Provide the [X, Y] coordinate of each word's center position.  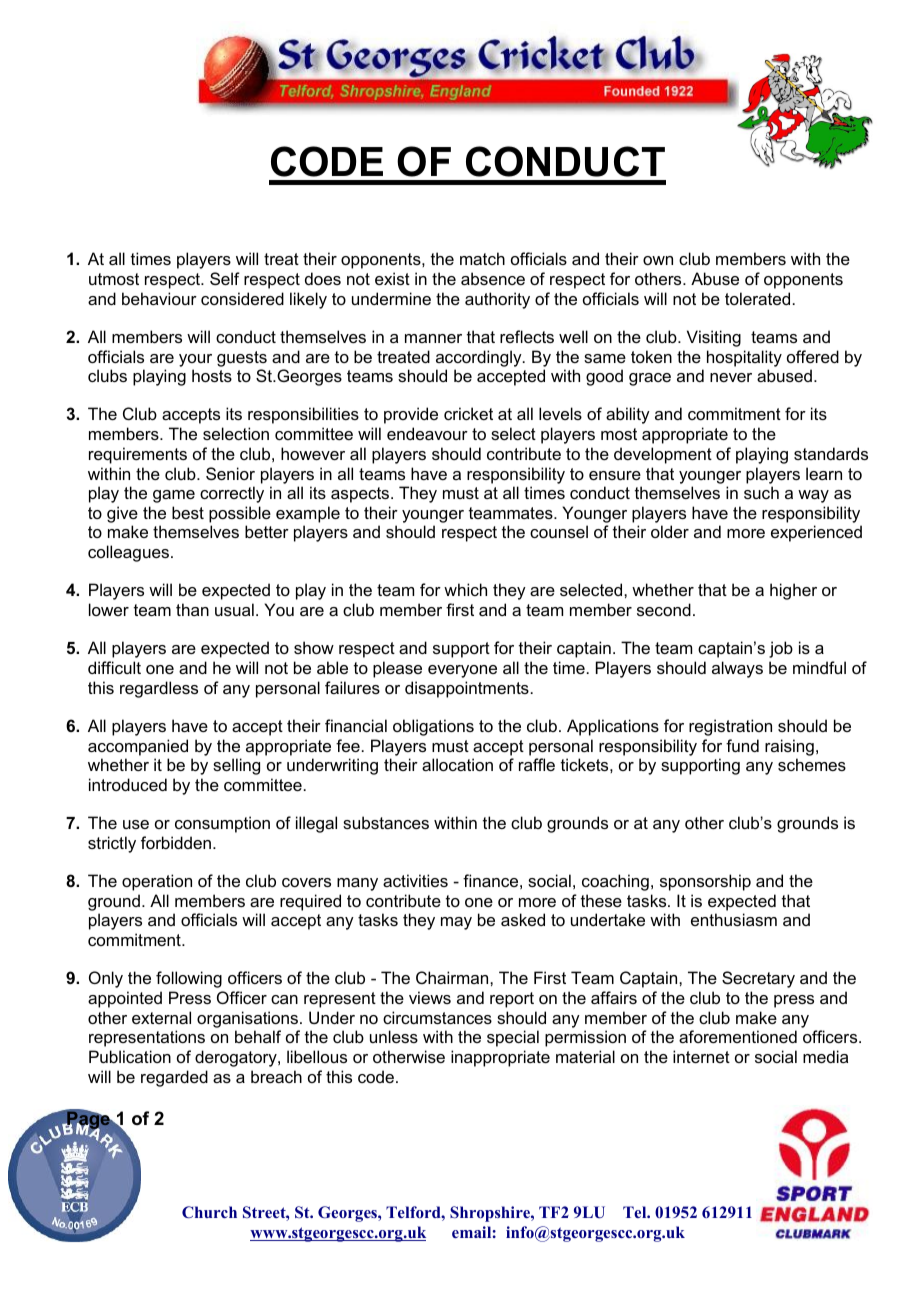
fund [742, 745]
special [513, 1038]
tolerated [757, 298]
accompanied [138, 747]
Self [225, 278]
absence [493, 278]
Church [209, 1212]
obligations [433, 727]
